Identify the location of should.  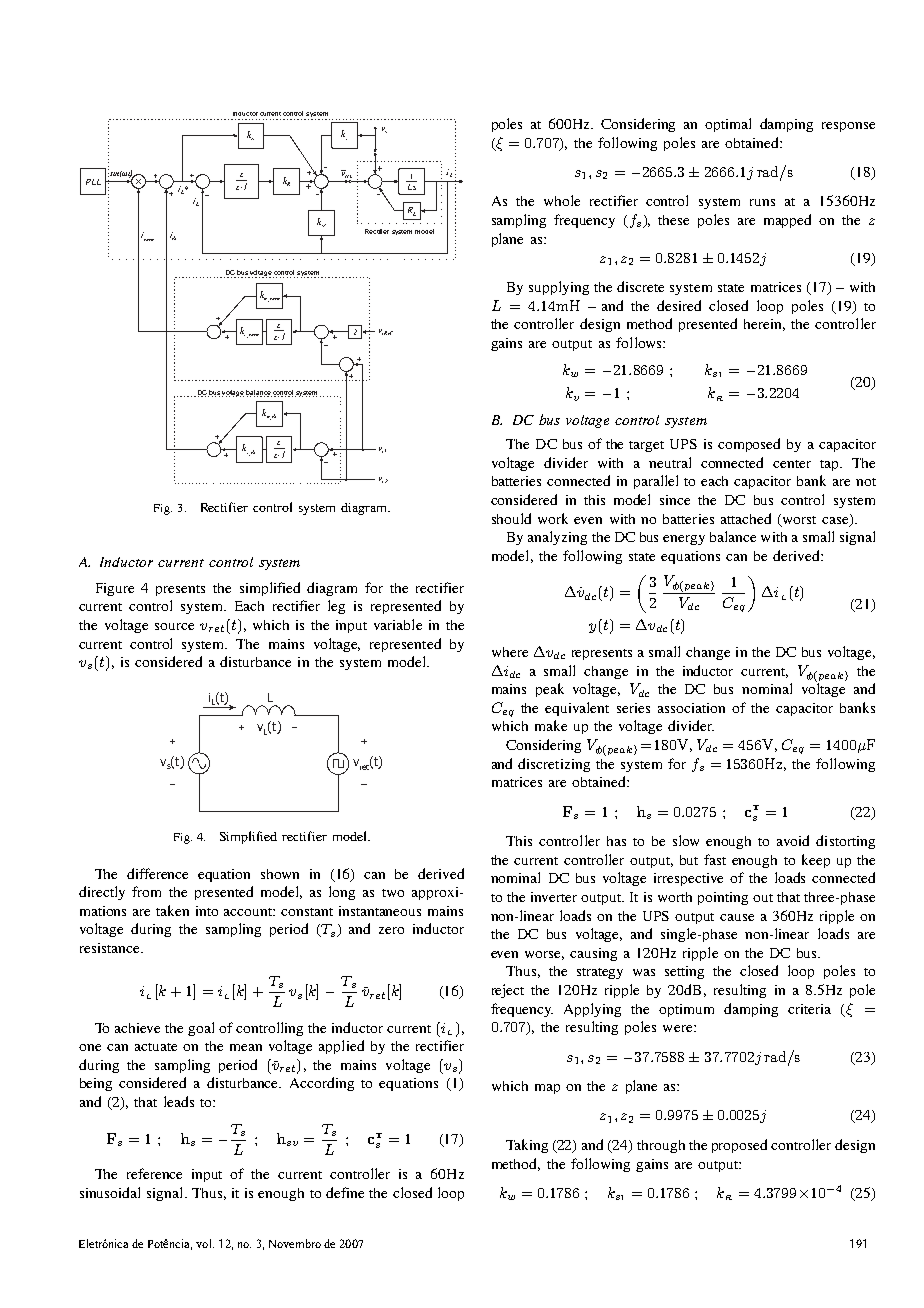
(511, 518).
